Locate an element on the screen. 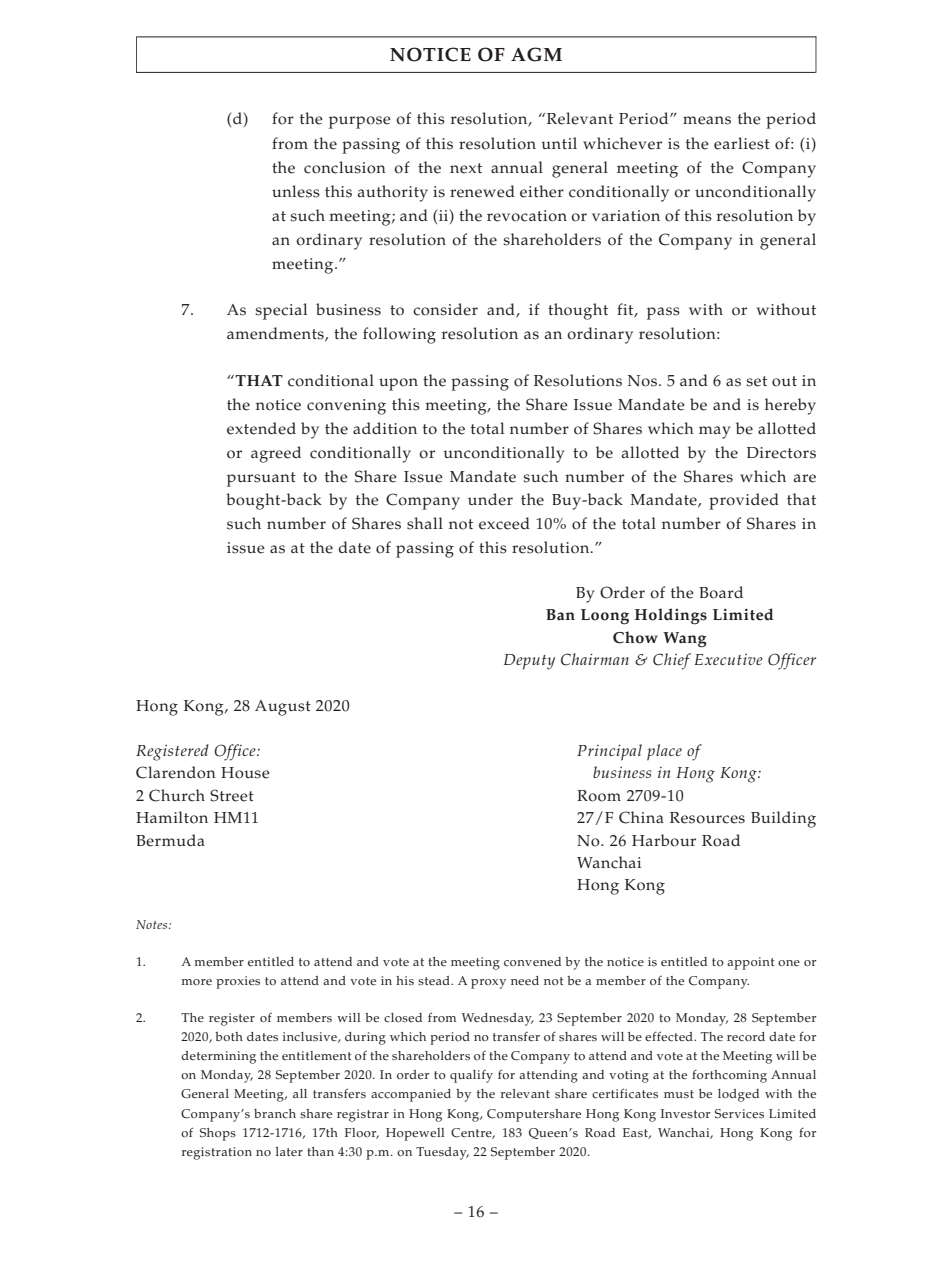 The width and height of the screenshot is (952, 1271). convened is located at coordinates (532, 962).
